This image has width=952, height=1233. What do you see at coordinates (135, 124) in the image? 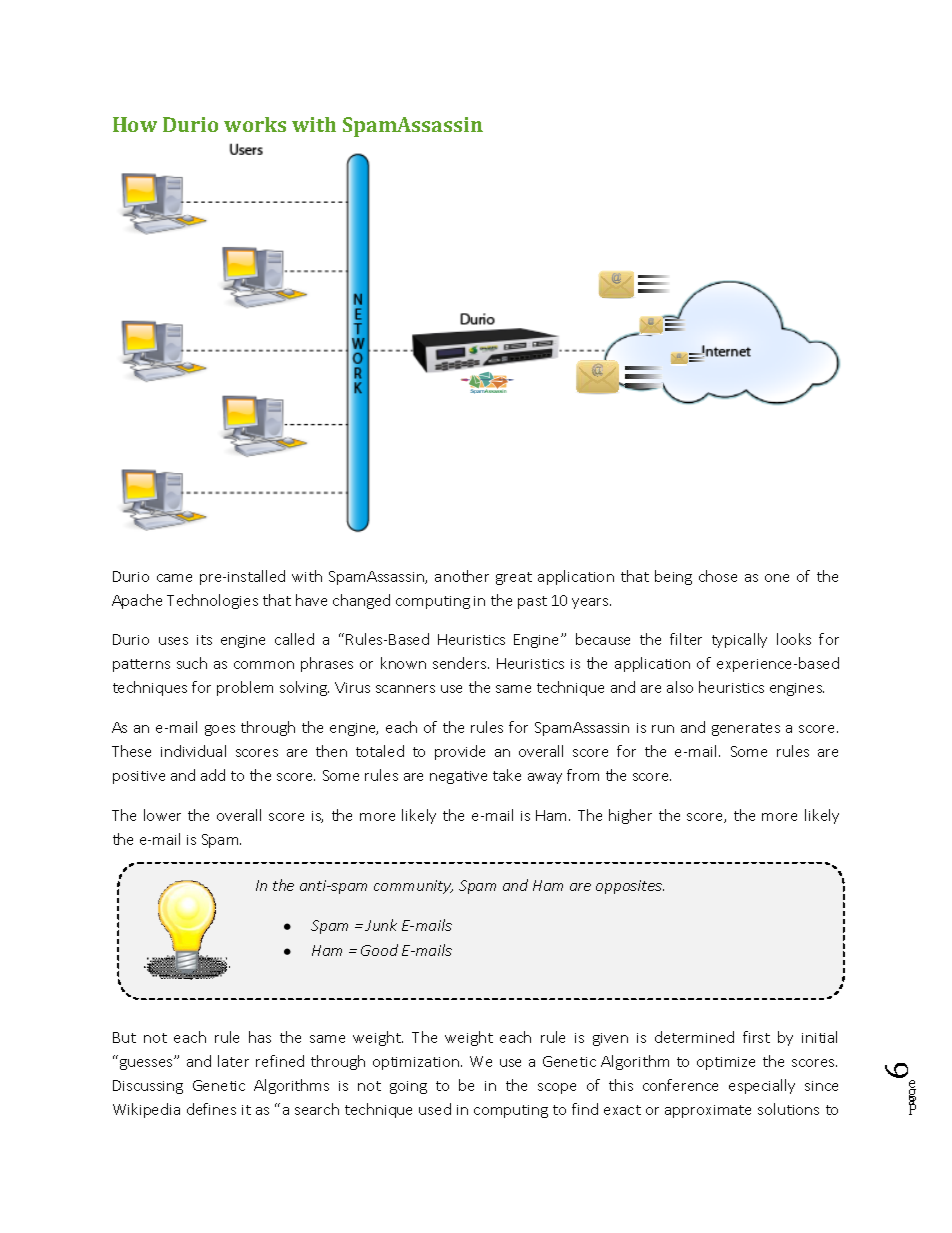
I see `How` at bounding box center [135, 124].
